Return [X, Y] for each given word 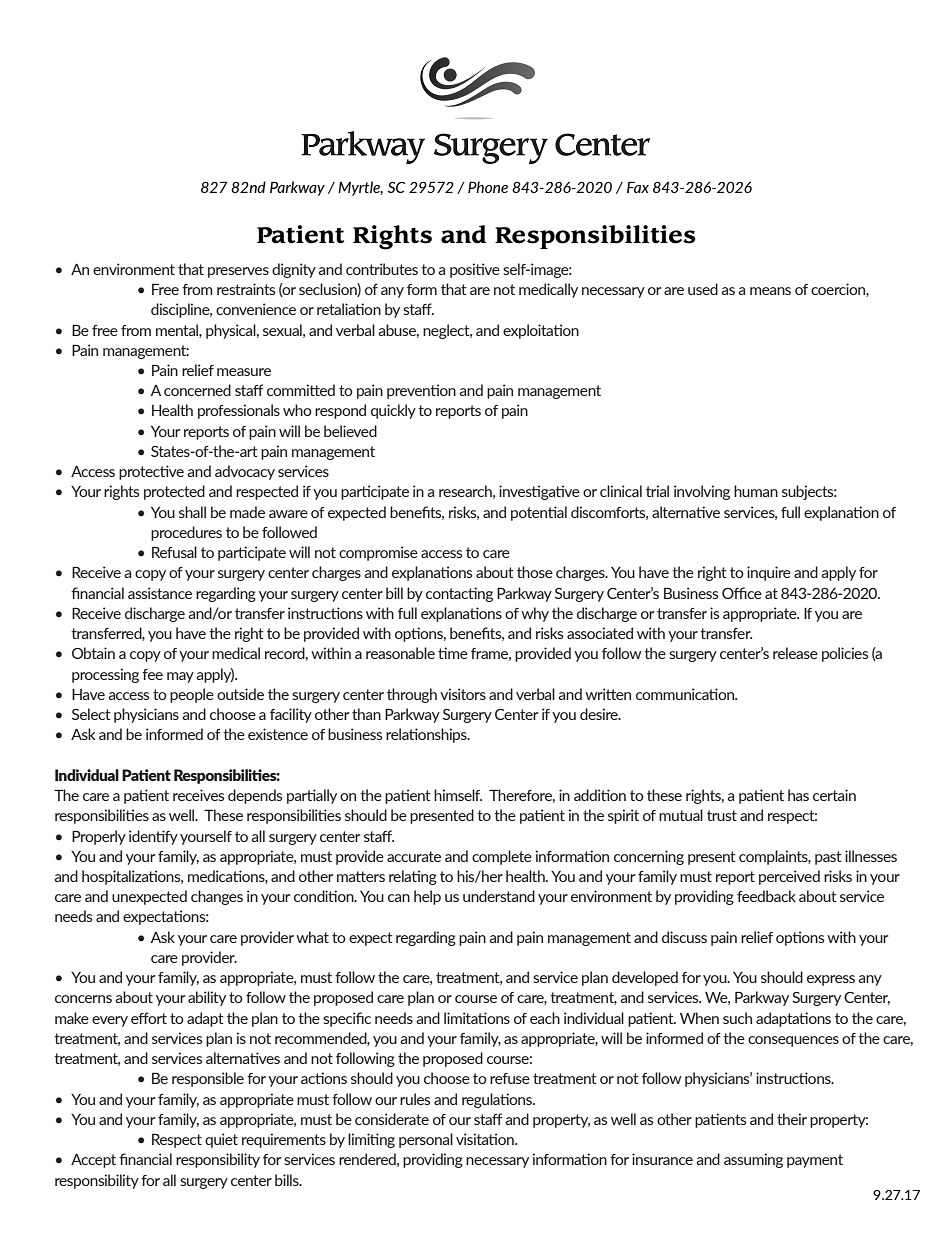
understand [499, 896]
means [770, 291]
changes [217, 897]
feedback [766, 896]
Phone [488, 187]
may [180, 677]
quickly [393, 411]
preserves [238, 272]
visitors [463, 694]
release [795, 653]
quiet [221, 1140]
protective [151, 472]
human [756, 491]
